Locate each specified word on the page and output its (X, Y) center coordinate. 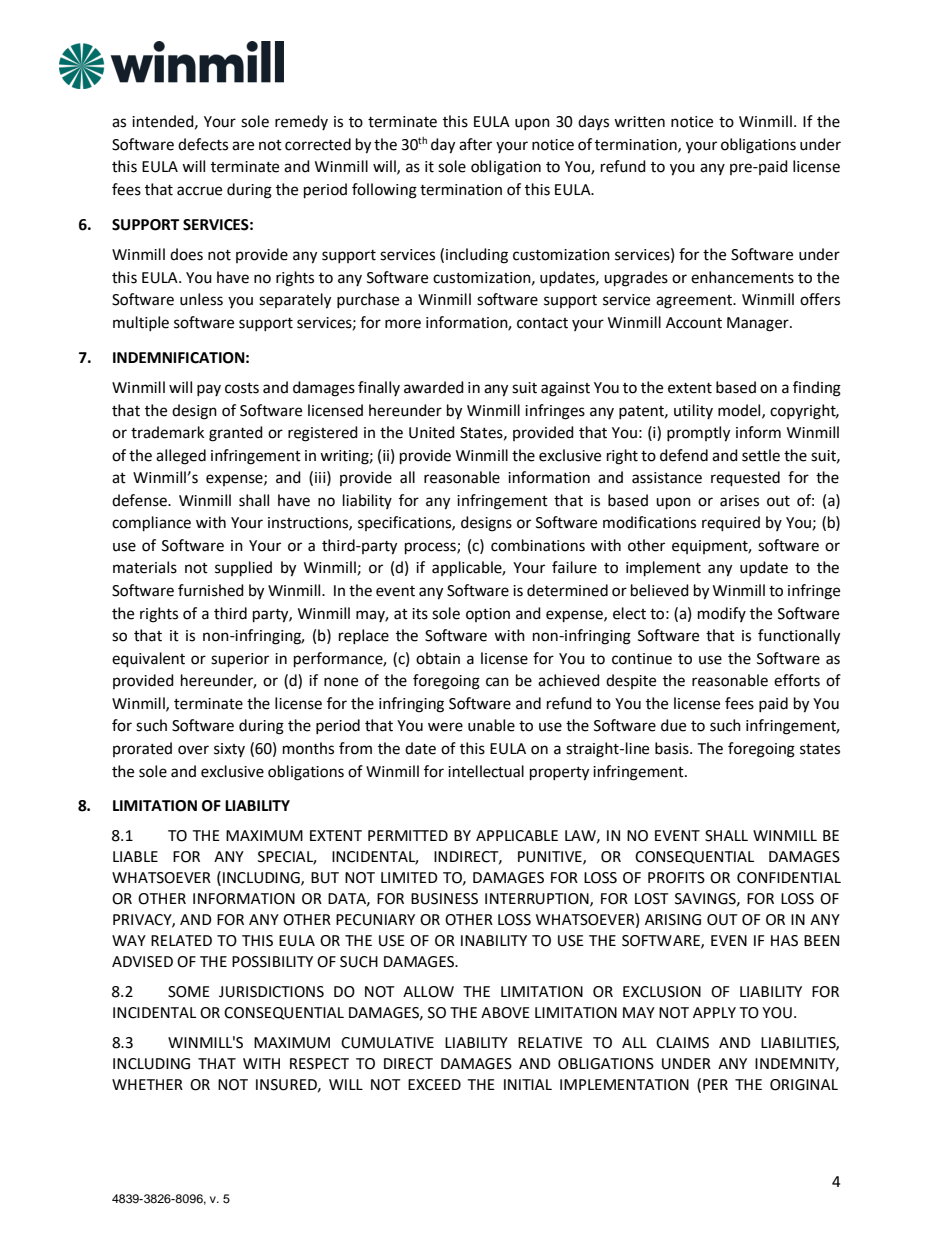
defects (203, 144)
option (488, 615)
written (639, 122)
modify (722, 614)
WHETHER (147, 1084)
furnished (211, 590)
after (475, 144)
